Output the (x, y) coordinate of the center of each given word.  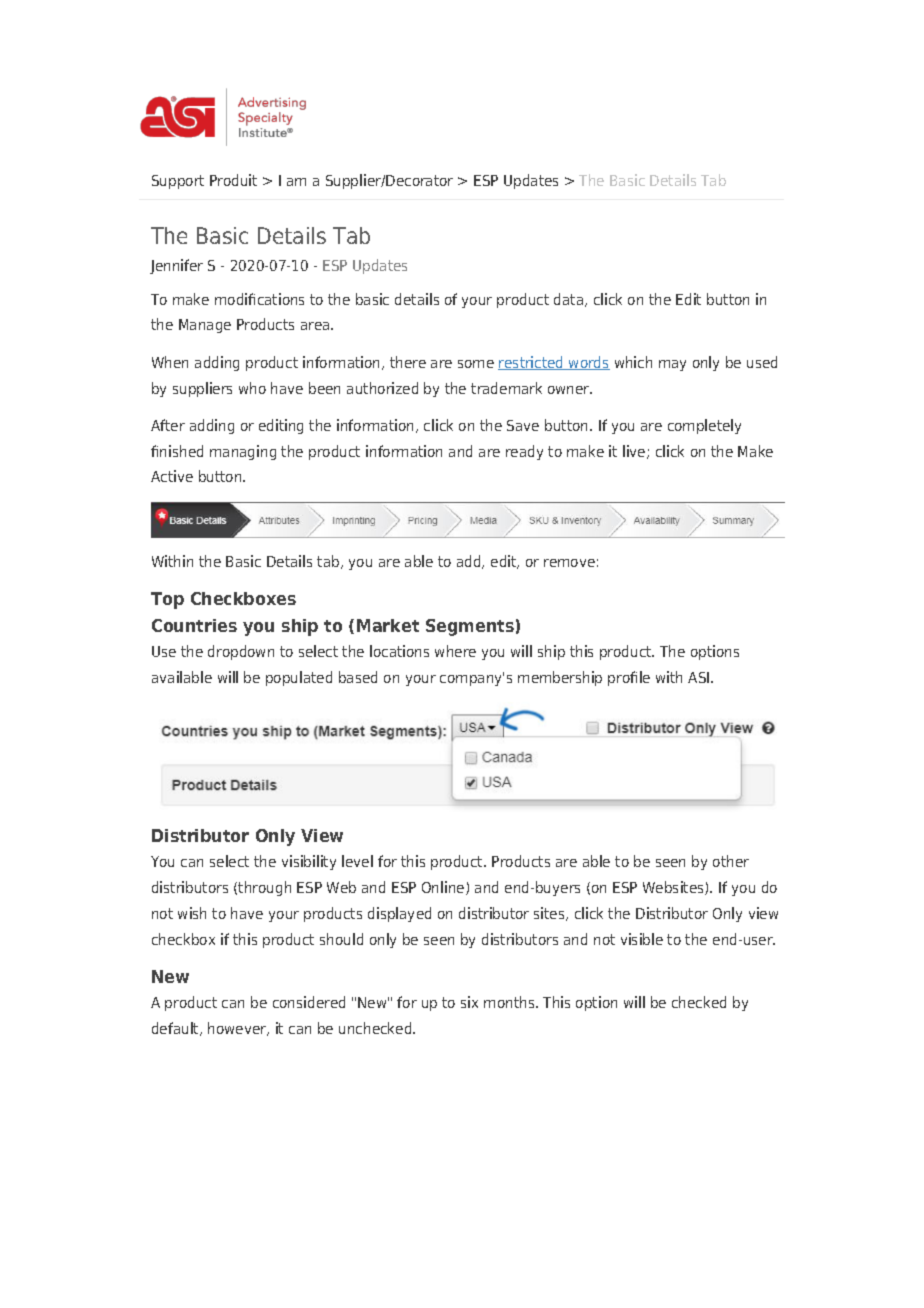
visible (642, 939)
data (570, 300)
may (672, 365)
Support (178, 182)
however (238, 1029)
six (469, 1002)
